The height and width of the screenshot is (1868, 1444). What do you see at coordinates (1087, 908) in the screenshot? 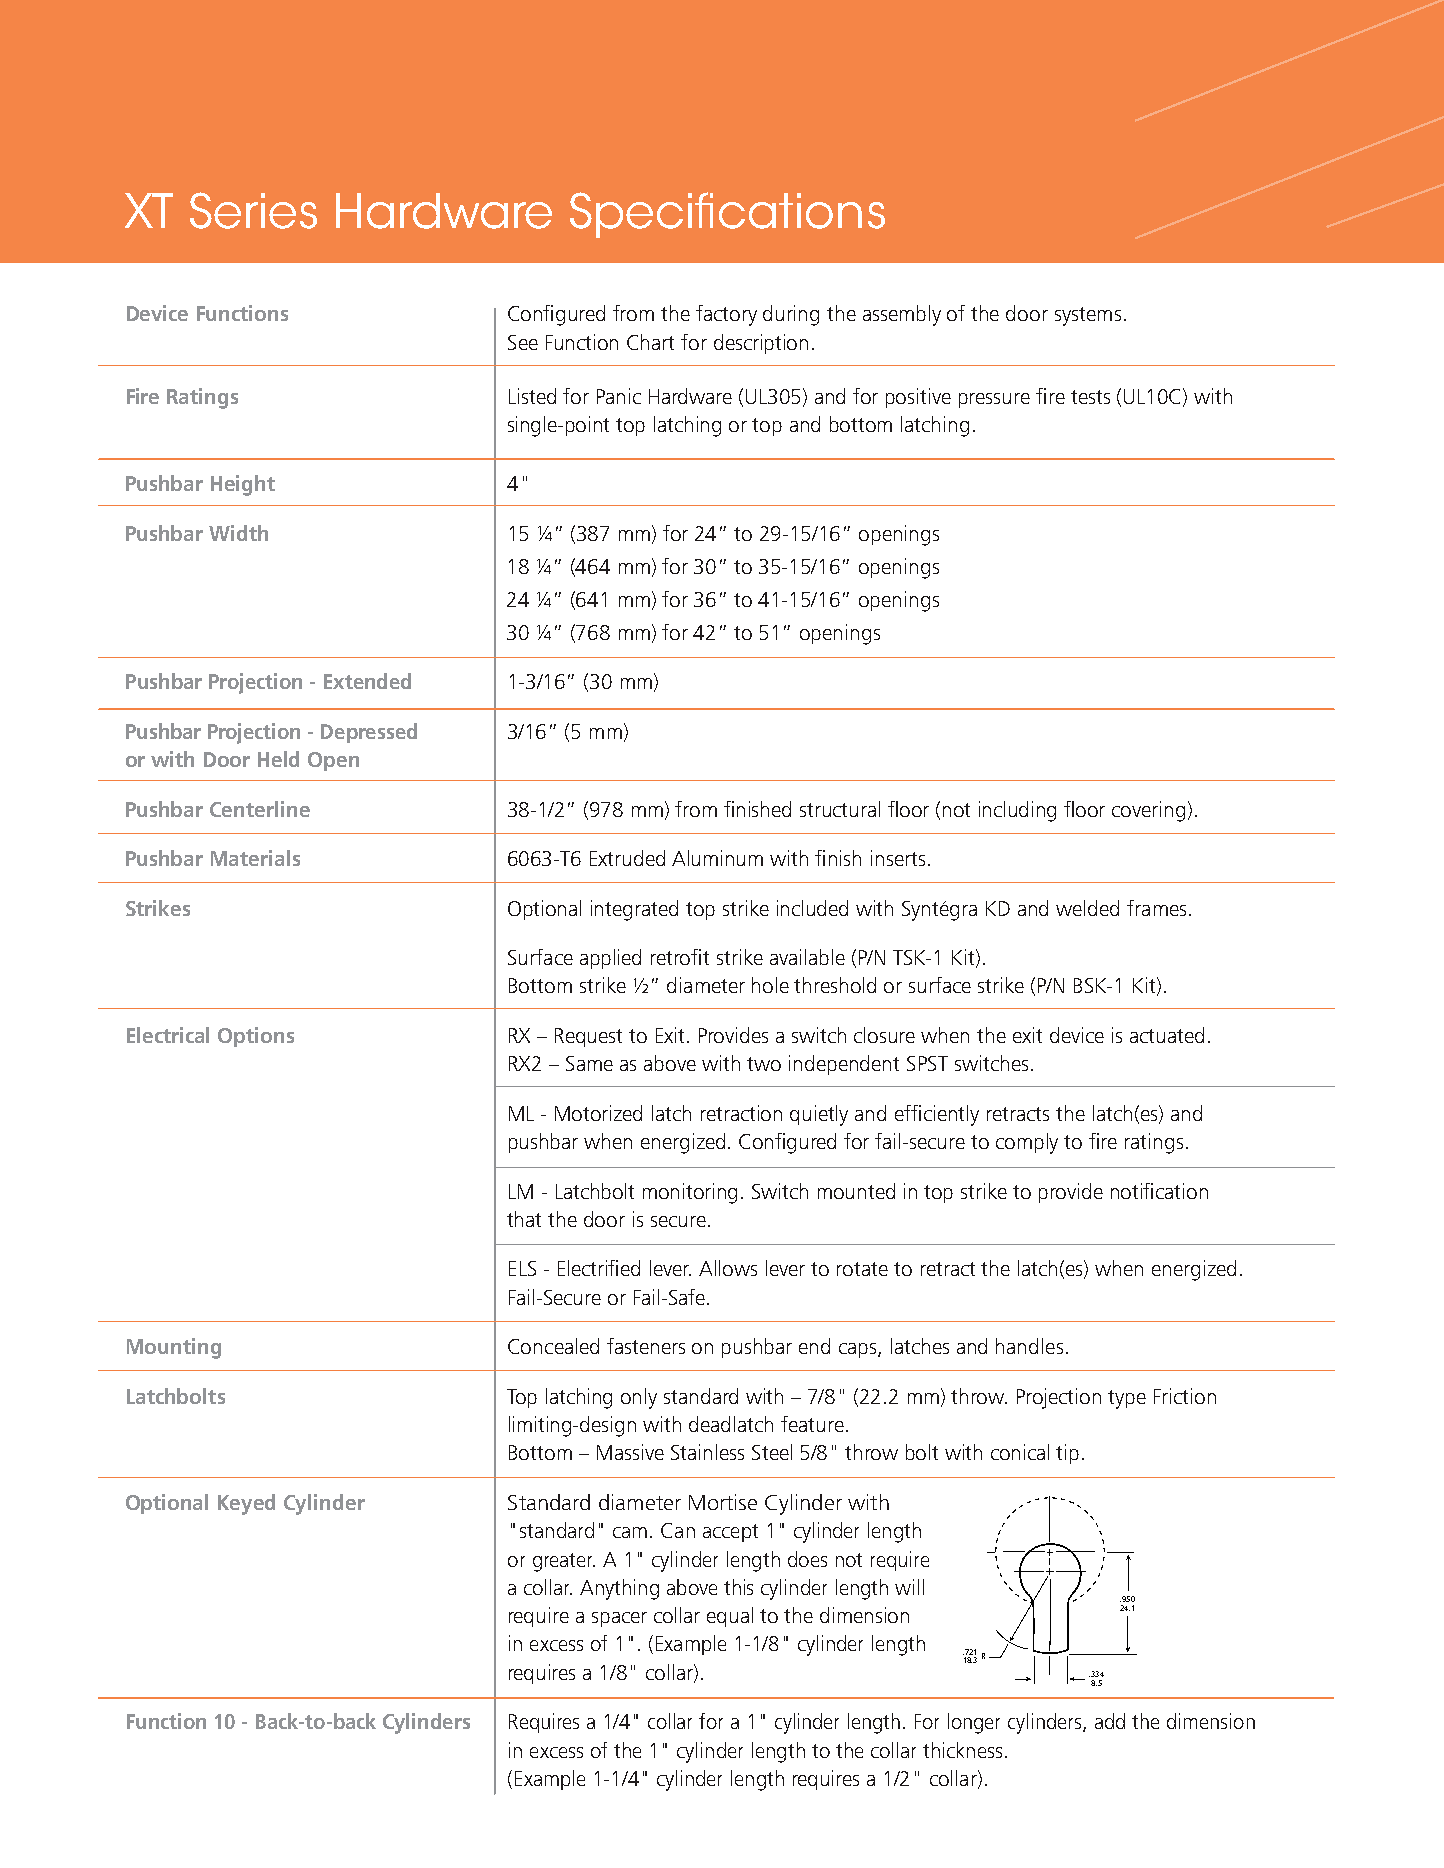
I see `welded` at bounding box center [1087, 908].
